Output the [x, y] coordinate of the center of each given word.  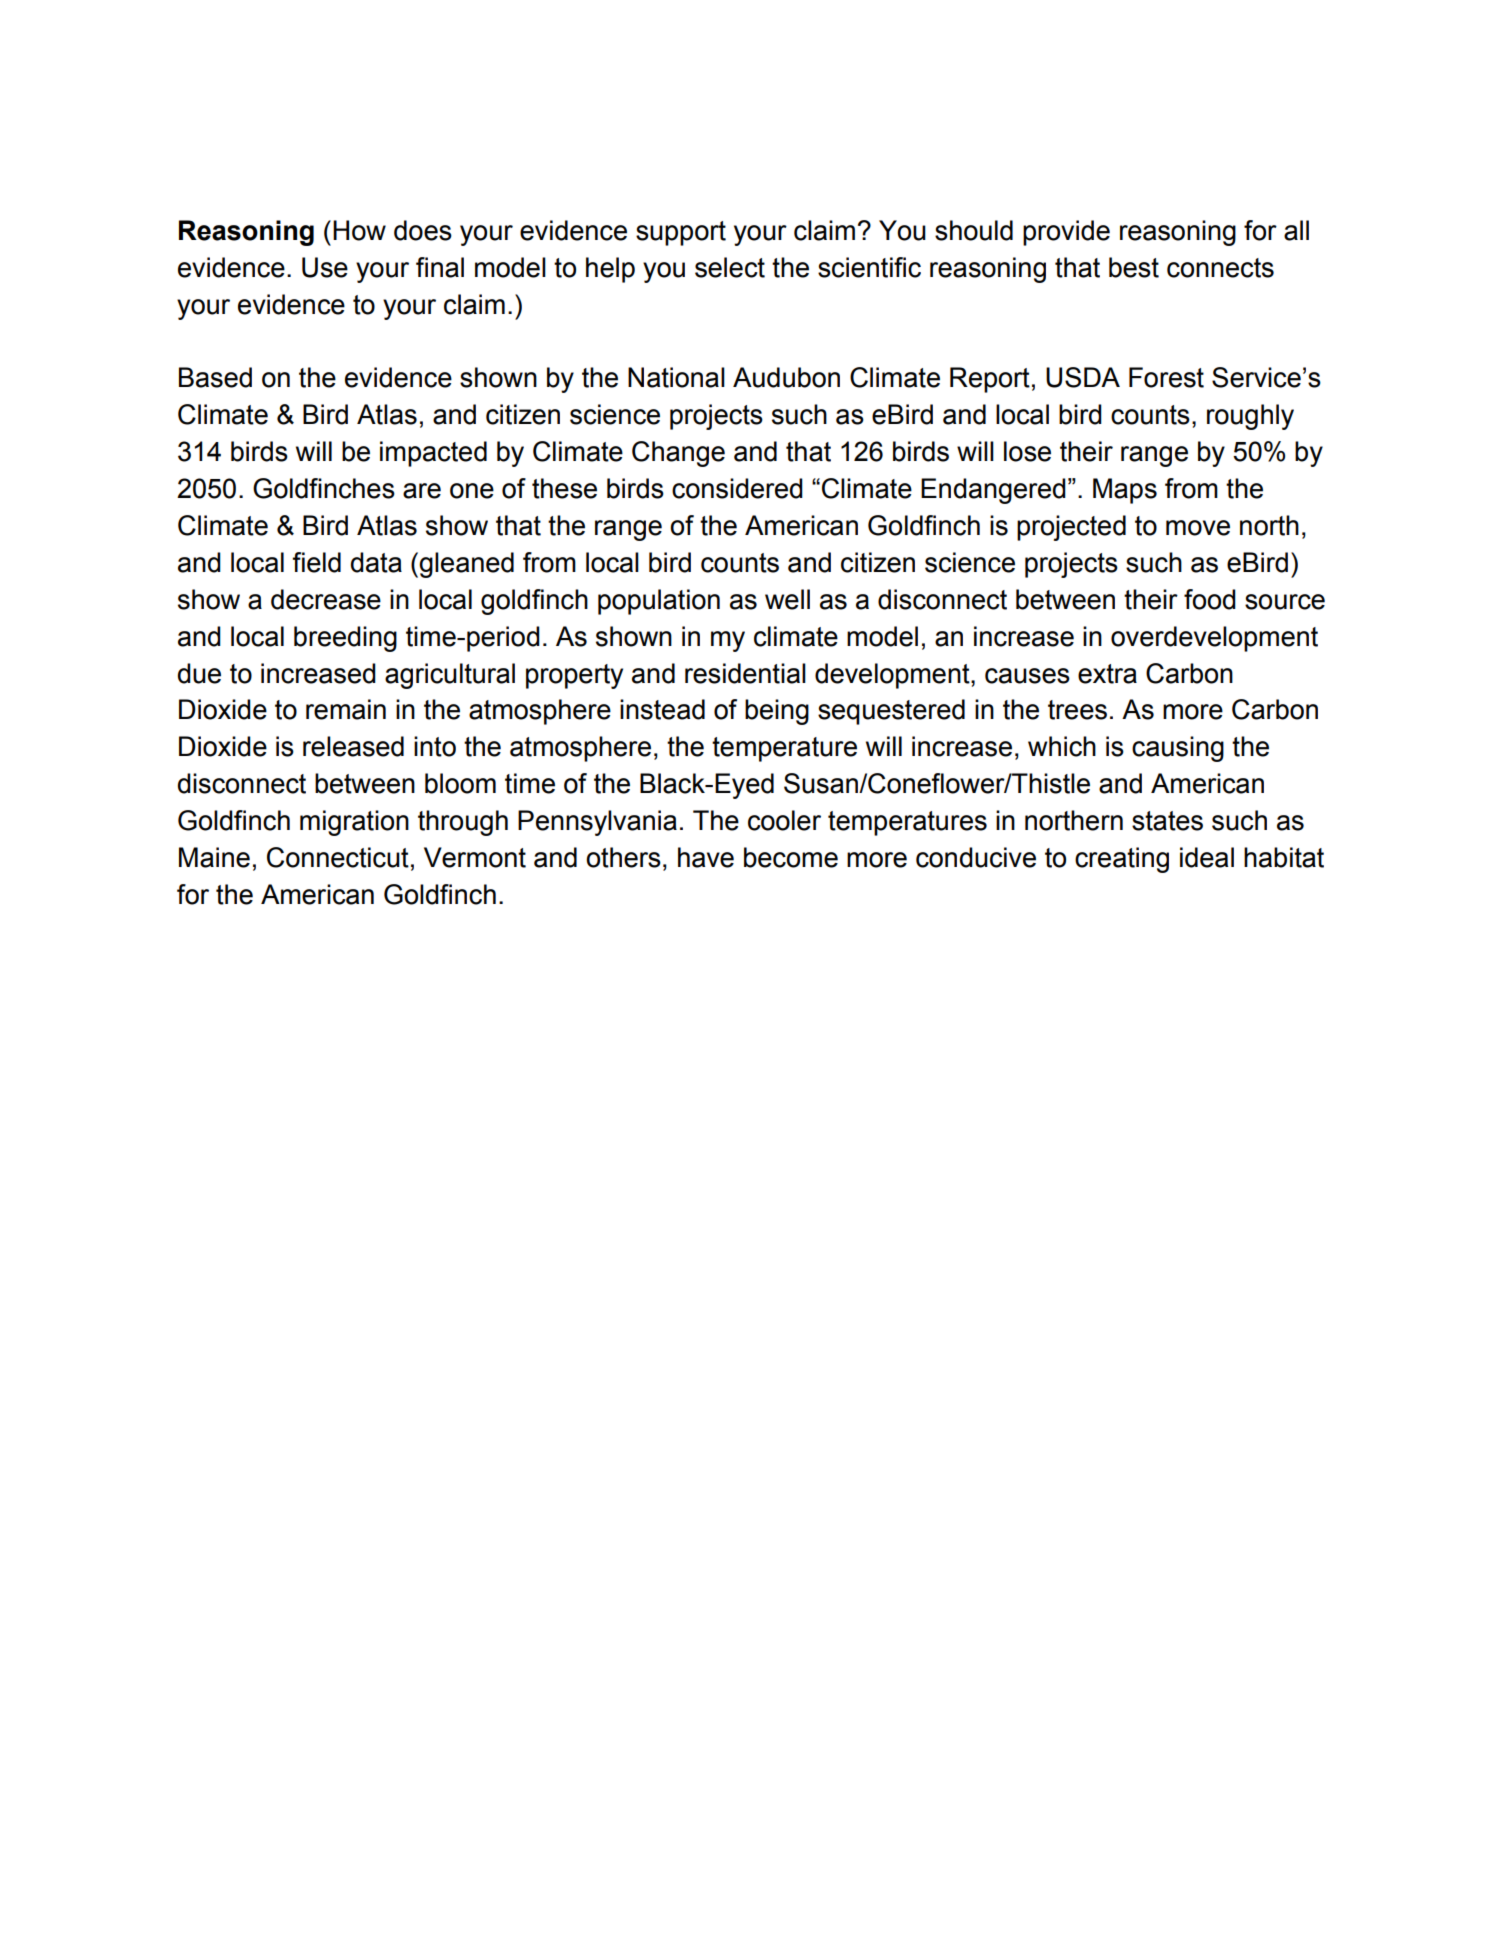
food [1210, 599]
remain [346, 709]
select [730, 267]
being [777, 712]
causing [1178, 749]
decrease [326, 599]
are [422, 491]
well [787, 599]
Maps [1125, 491]
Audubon [786, 377]
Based [215, 377]
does [423, 230]
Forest [1166, 377]
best [1134, 267]
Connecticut [338, 857]
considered [737, 488]
